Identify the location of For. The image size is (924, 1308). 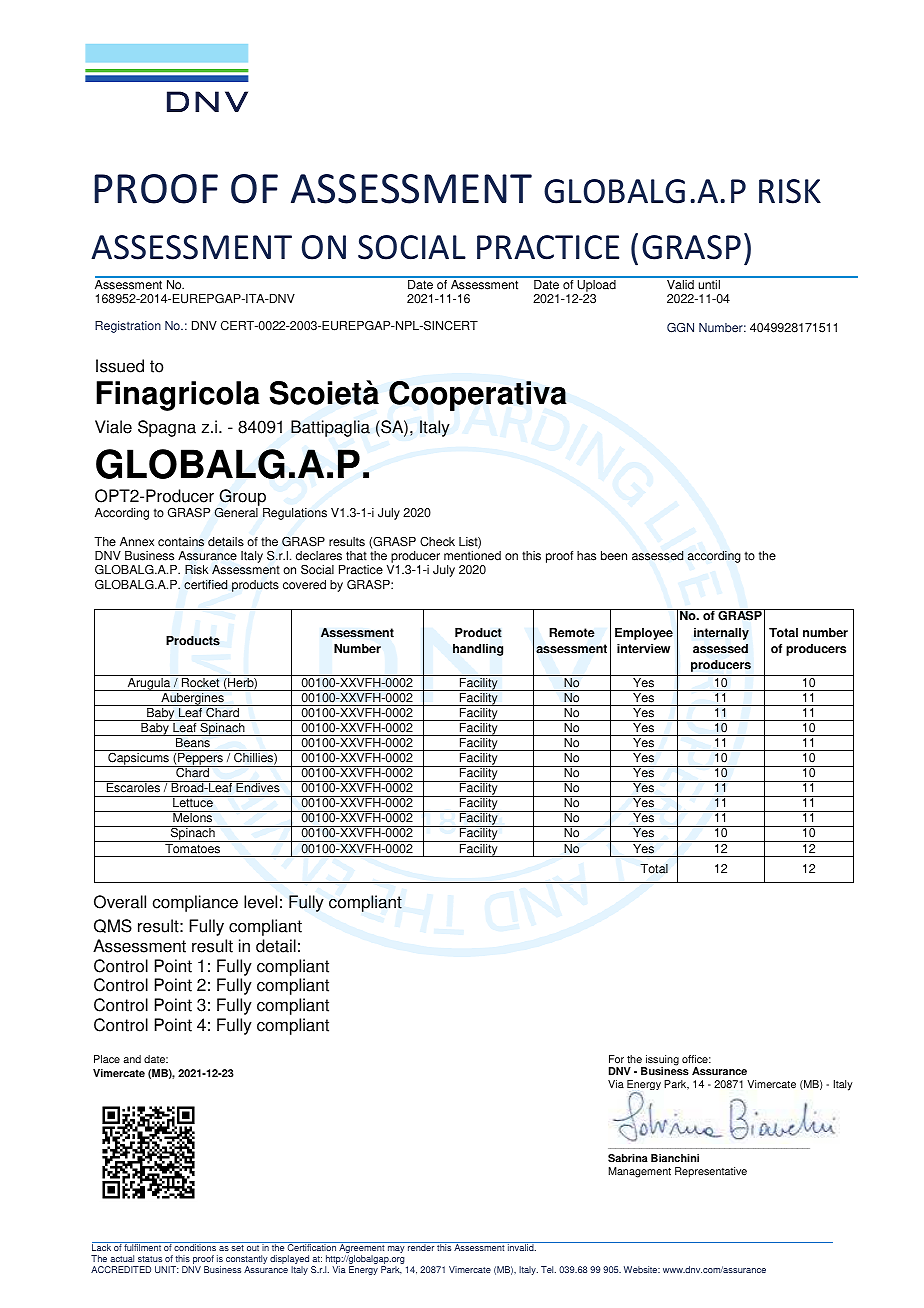
(616, 1059).
